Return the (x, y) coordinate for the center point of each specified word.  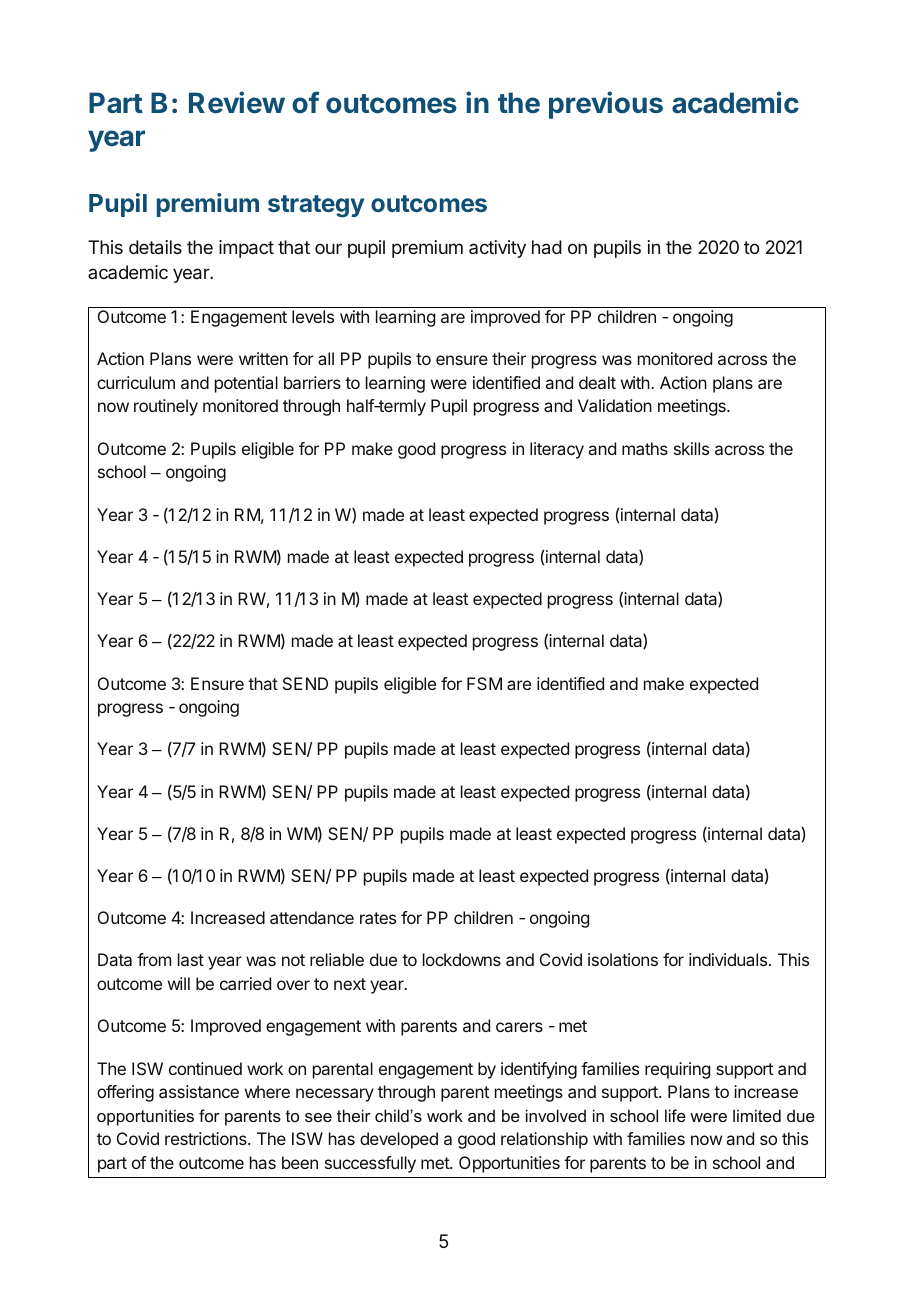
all (326, 358)
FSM (484, 683)
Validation (615, 405)
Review (237, 102)
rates (378, 918)
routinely (166, 407)
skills (691, 448)
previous (606, 105)
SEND (305, 683)
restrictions (207, 1138)
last (191, 959)
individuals (728, 959)
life (675, 1115)
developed (399, 1140)
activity (497, 249)
